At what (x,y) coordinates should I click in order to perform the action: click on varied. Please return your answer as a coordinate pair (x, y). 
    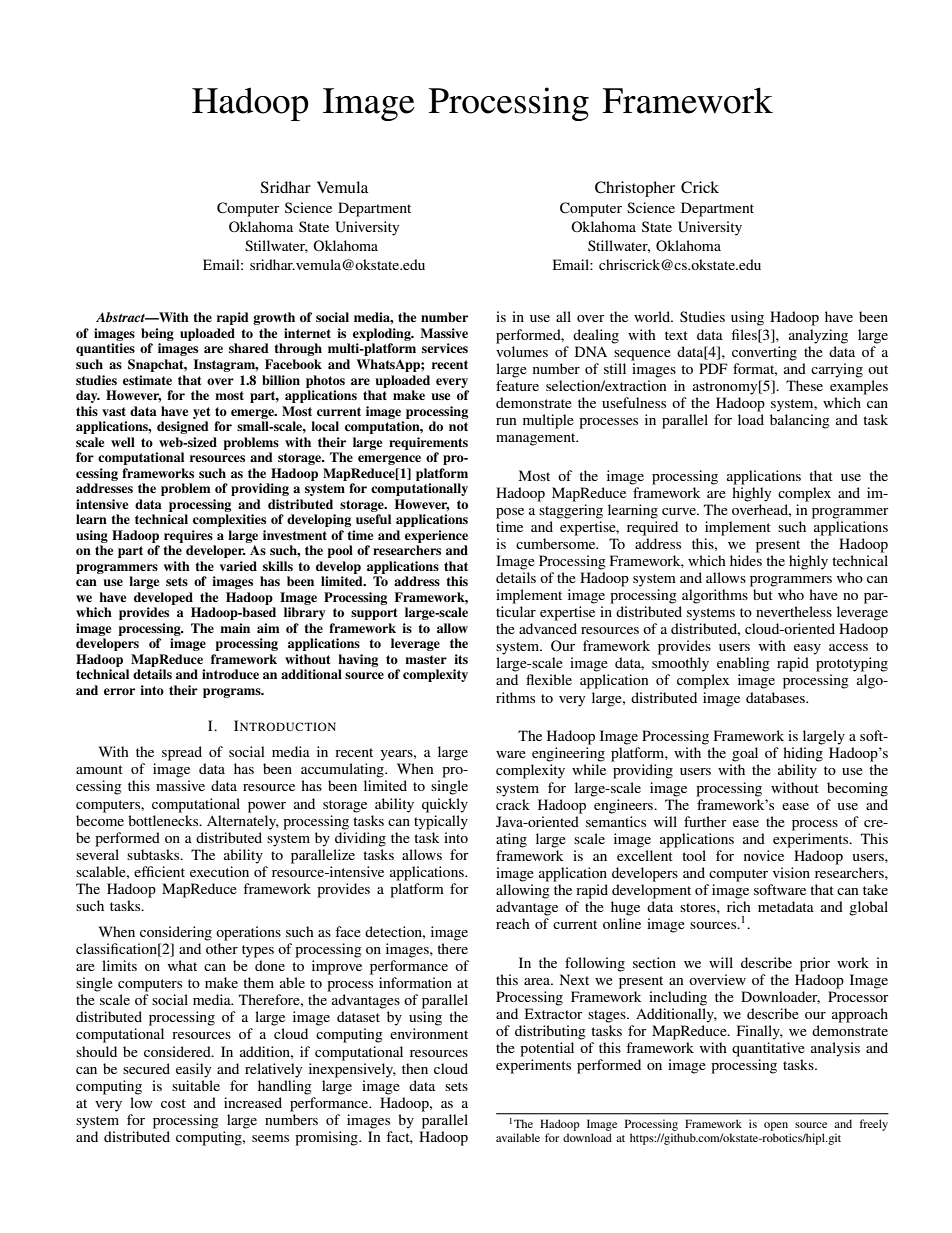
    Looking at the image, I should click on (238, 566).
